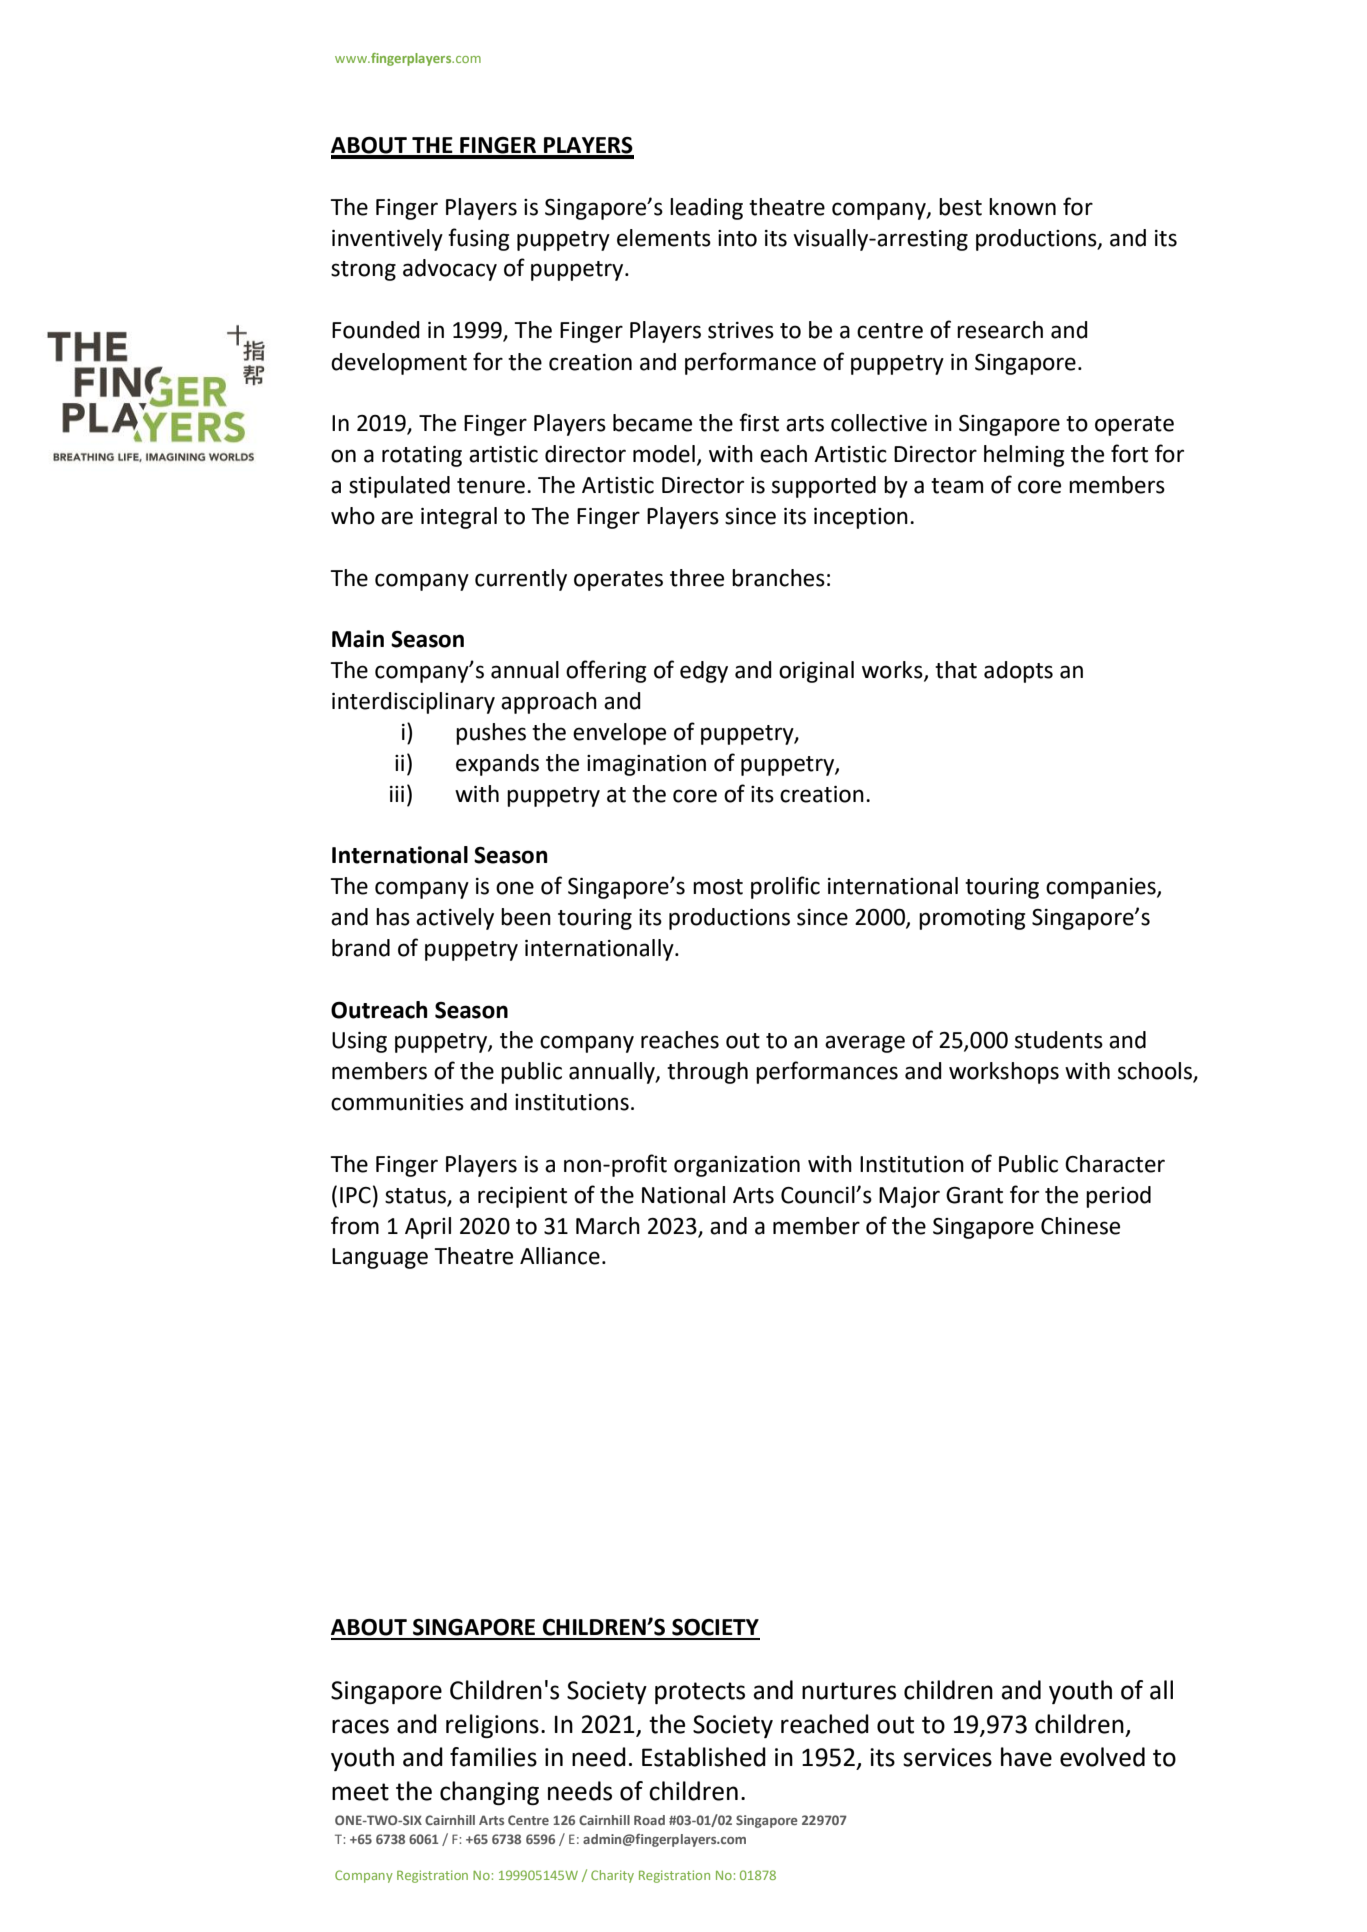  Describe the element at coordinates (380, 1258) in the screenshot. I see `Language` at that location.
